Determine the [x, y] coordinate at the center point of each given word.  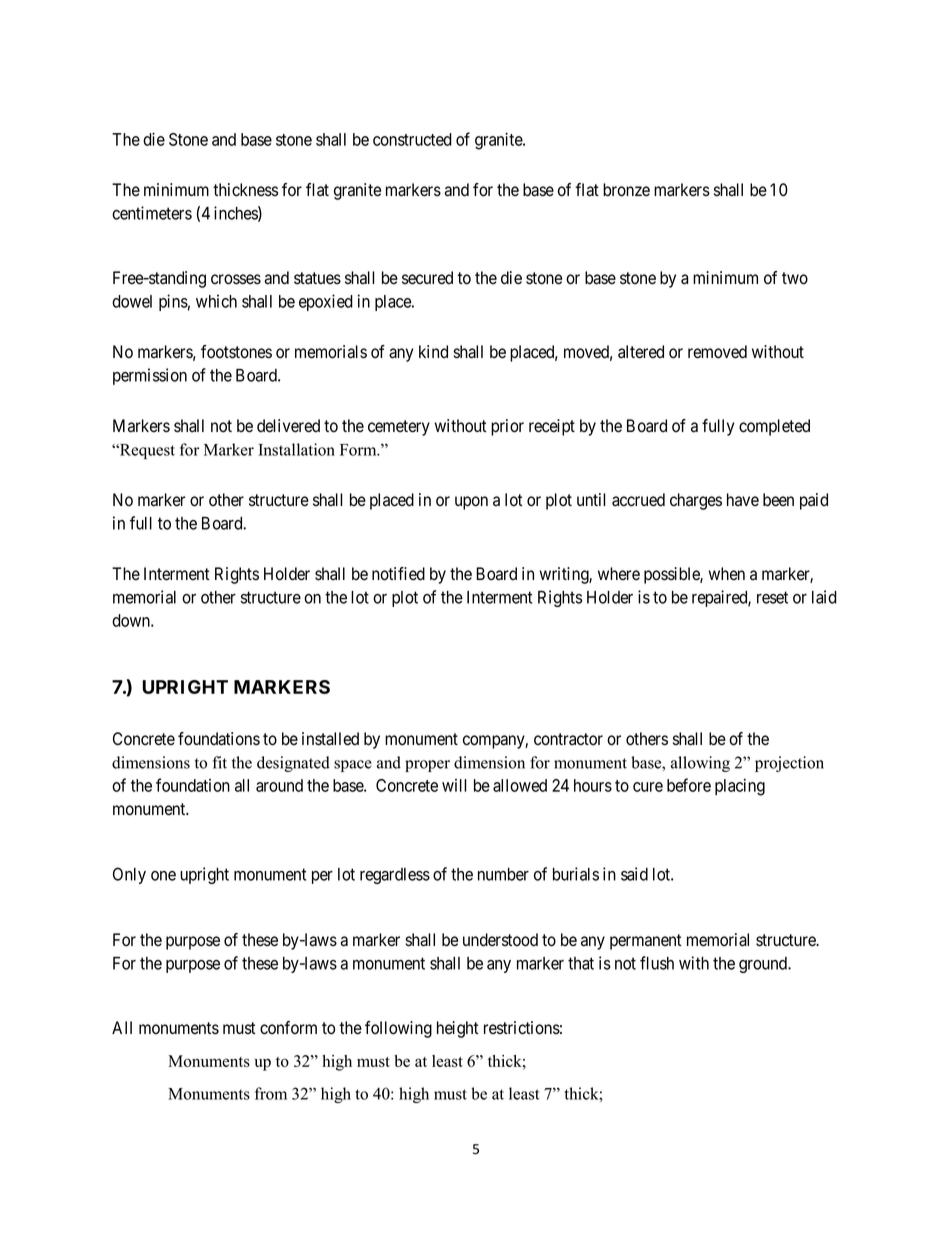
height [458, 1029]
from [271, 1093]
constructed [412, 139]
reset [772, 597]
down [132, 620]
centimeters [152, 213]
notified [398, 574]
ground [764, 965]
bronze [626, 190]
